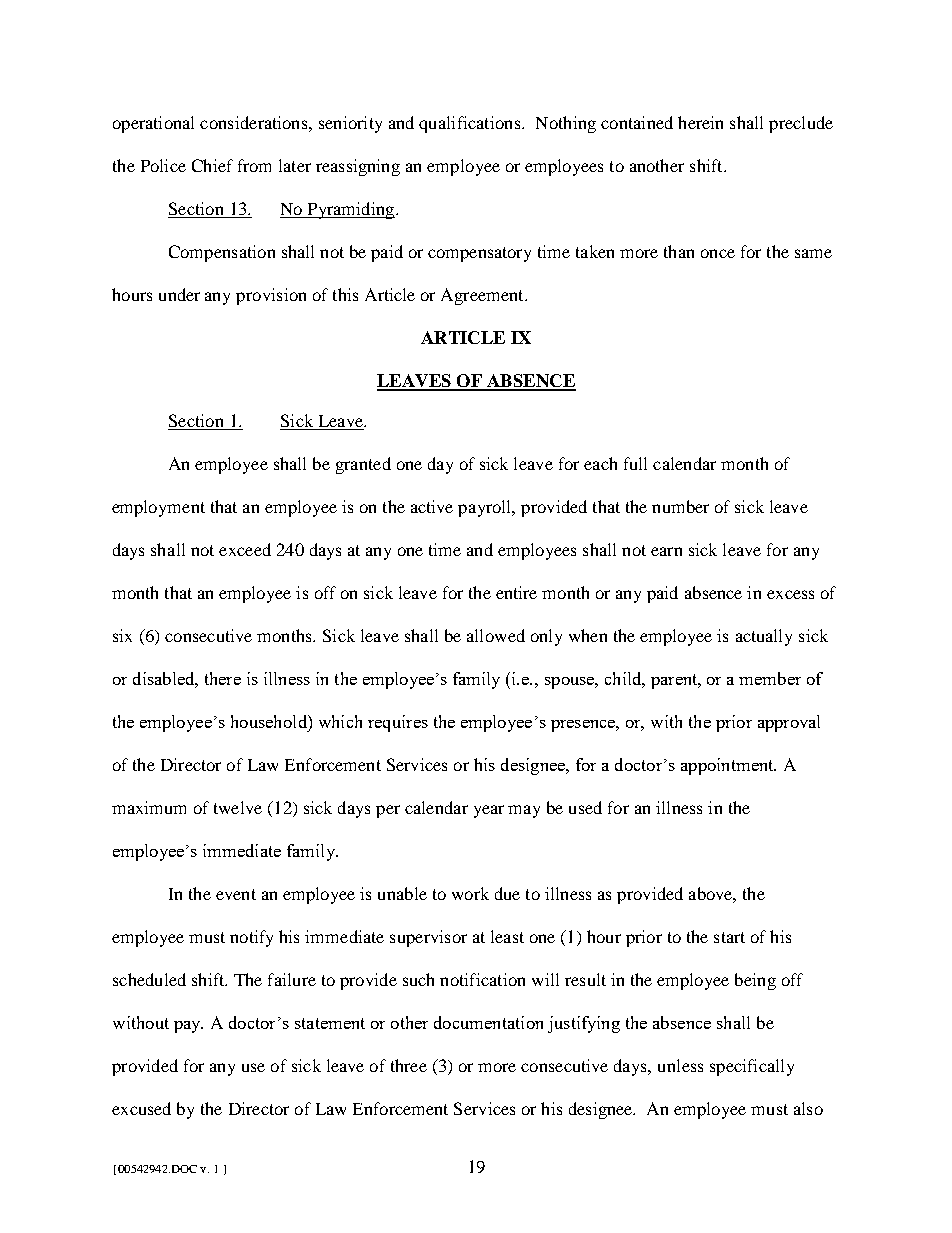  I want to click on actually, so click(764, 637).
